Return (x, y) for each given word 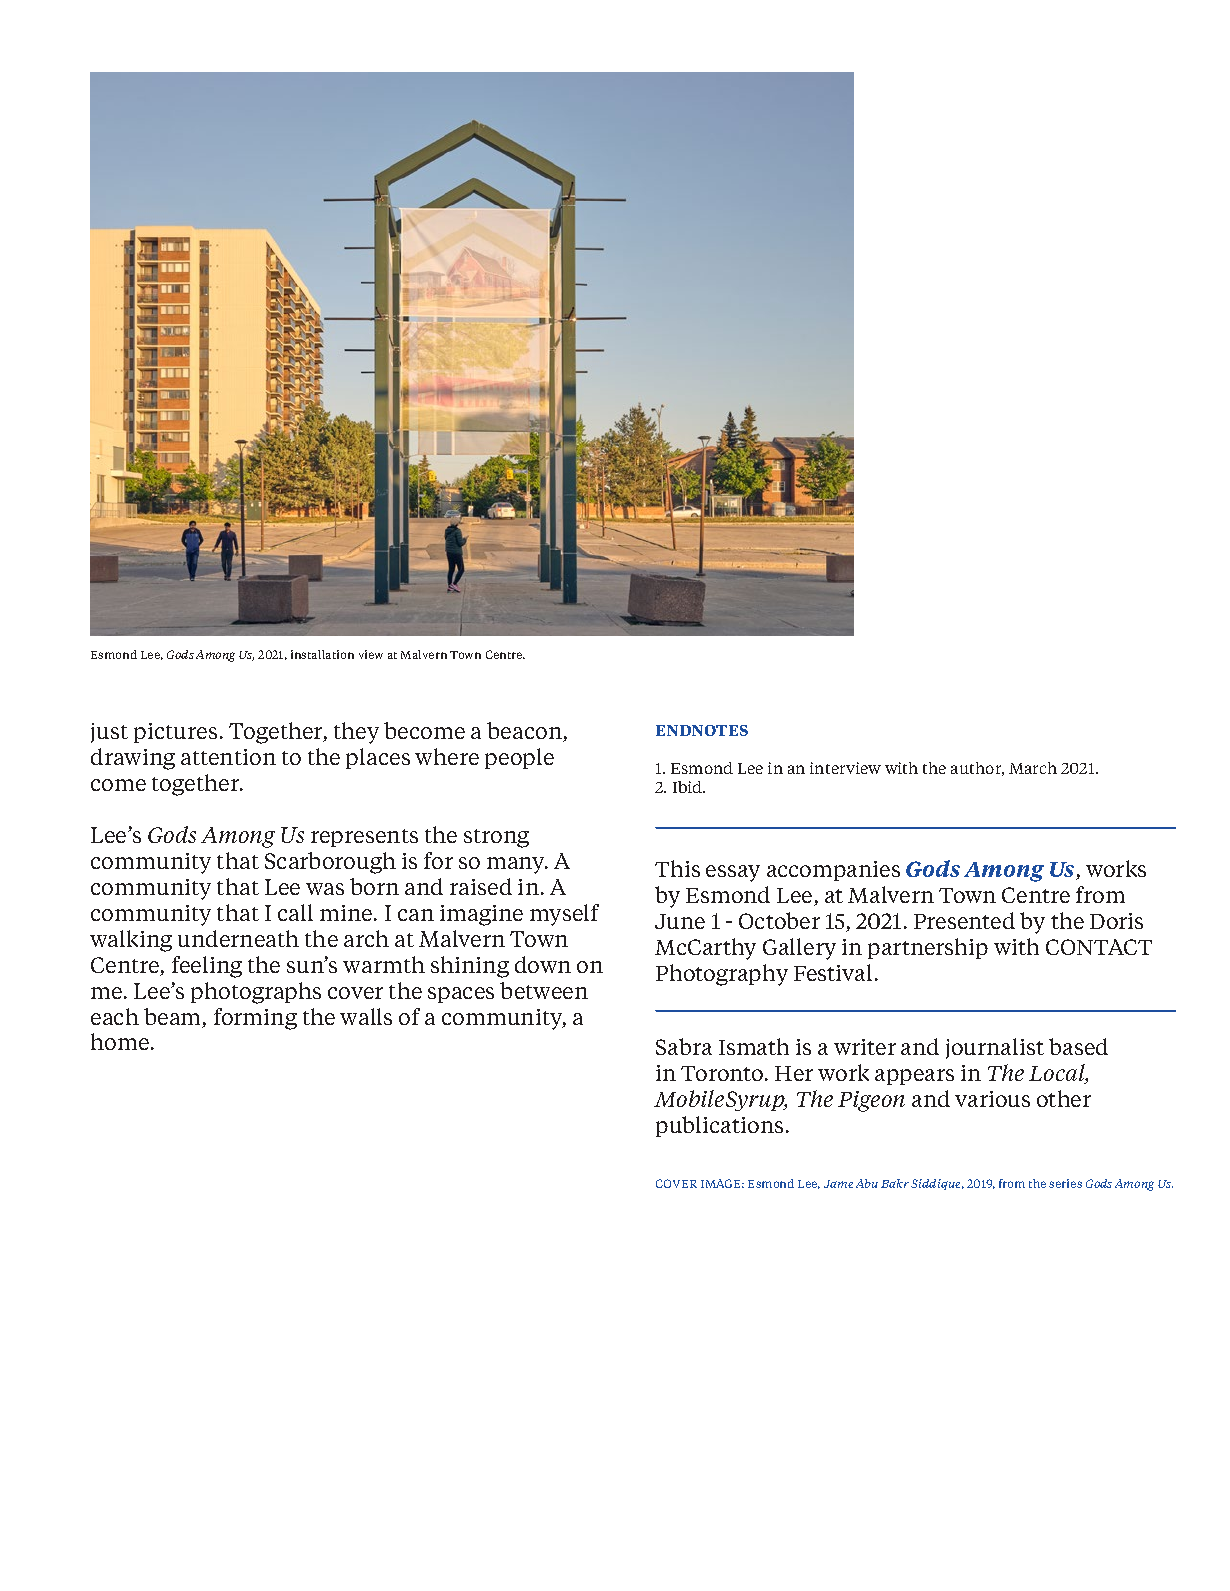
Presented (964, 920)
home (120, 1041)
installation (322, 654)
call (295, 912)
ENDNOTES (702, 730)
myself (564, 915)
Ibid (689, 787)
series (1065, 1183)
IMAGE (722, 1183)
